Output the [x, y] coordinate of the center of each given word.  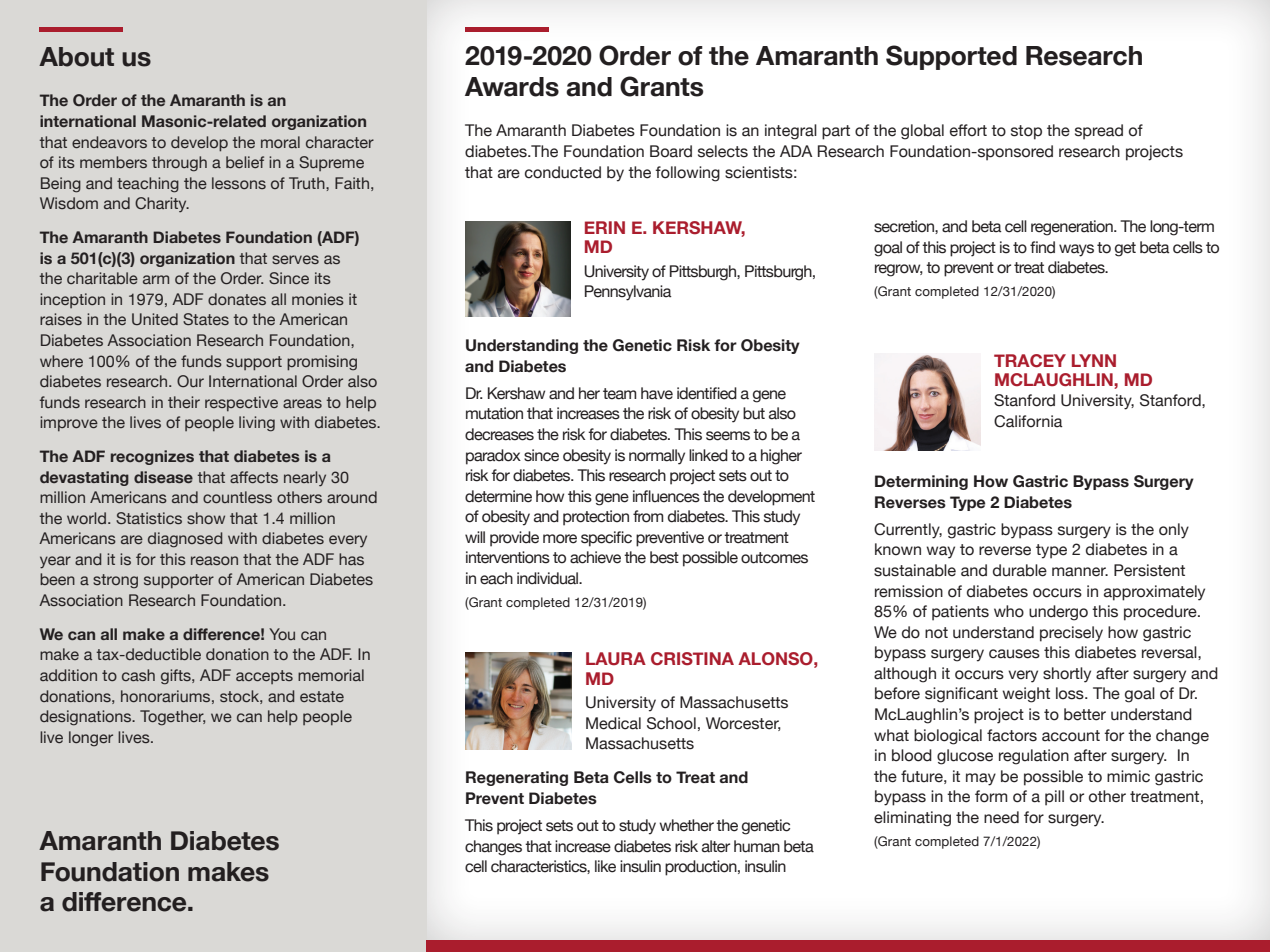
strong [115, 581]
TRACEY [1030, 361]
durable [1020, 570]
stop [1026, 132]
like [605, 866]
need [1001, 817]
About [76, 57]
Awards [512, 87]
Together [172, 718]
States [206, 319]
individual [548, 578]
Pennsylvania [628, 293]
